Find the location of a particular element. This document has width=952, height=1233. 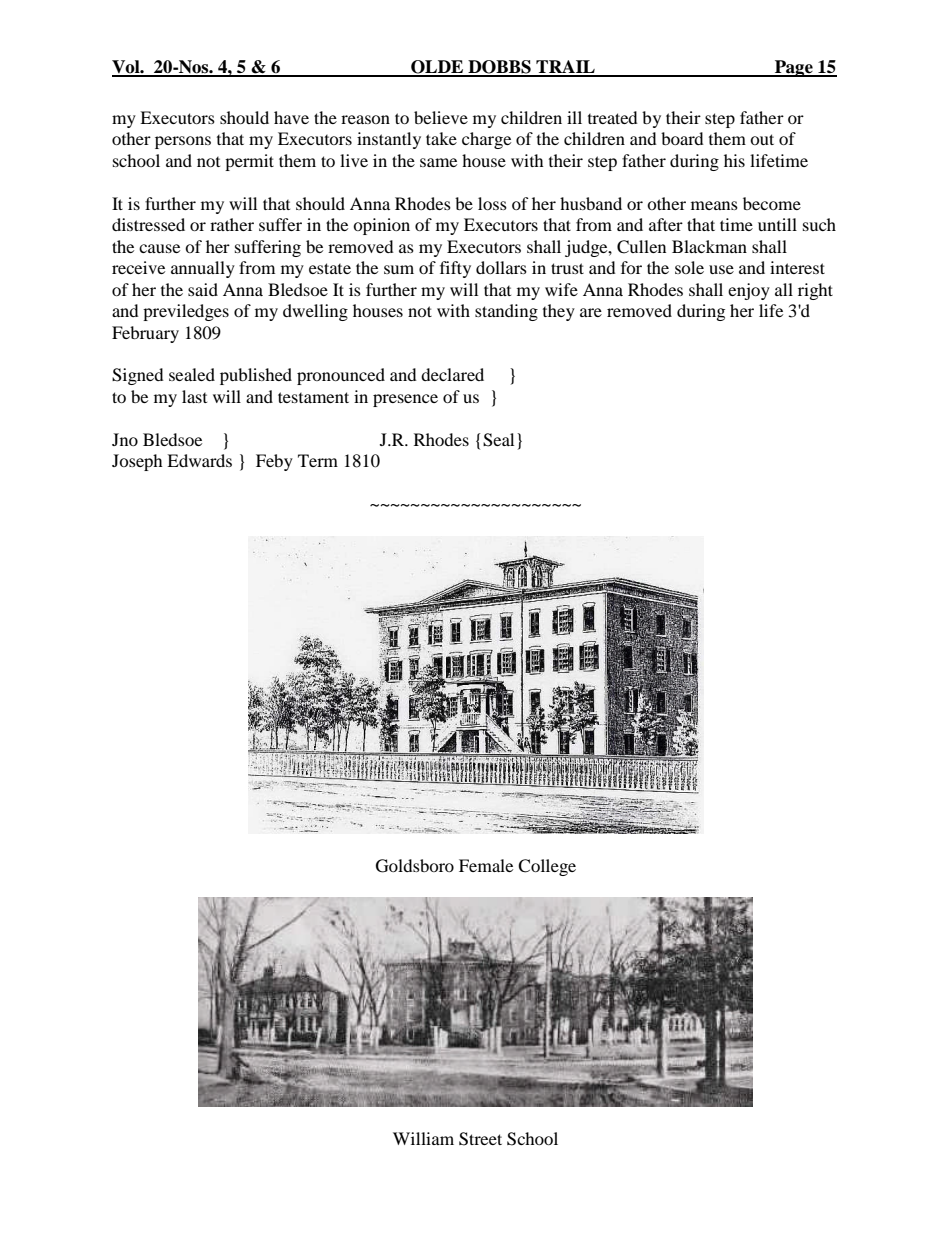

believe is located at coordinates (441, 117).
